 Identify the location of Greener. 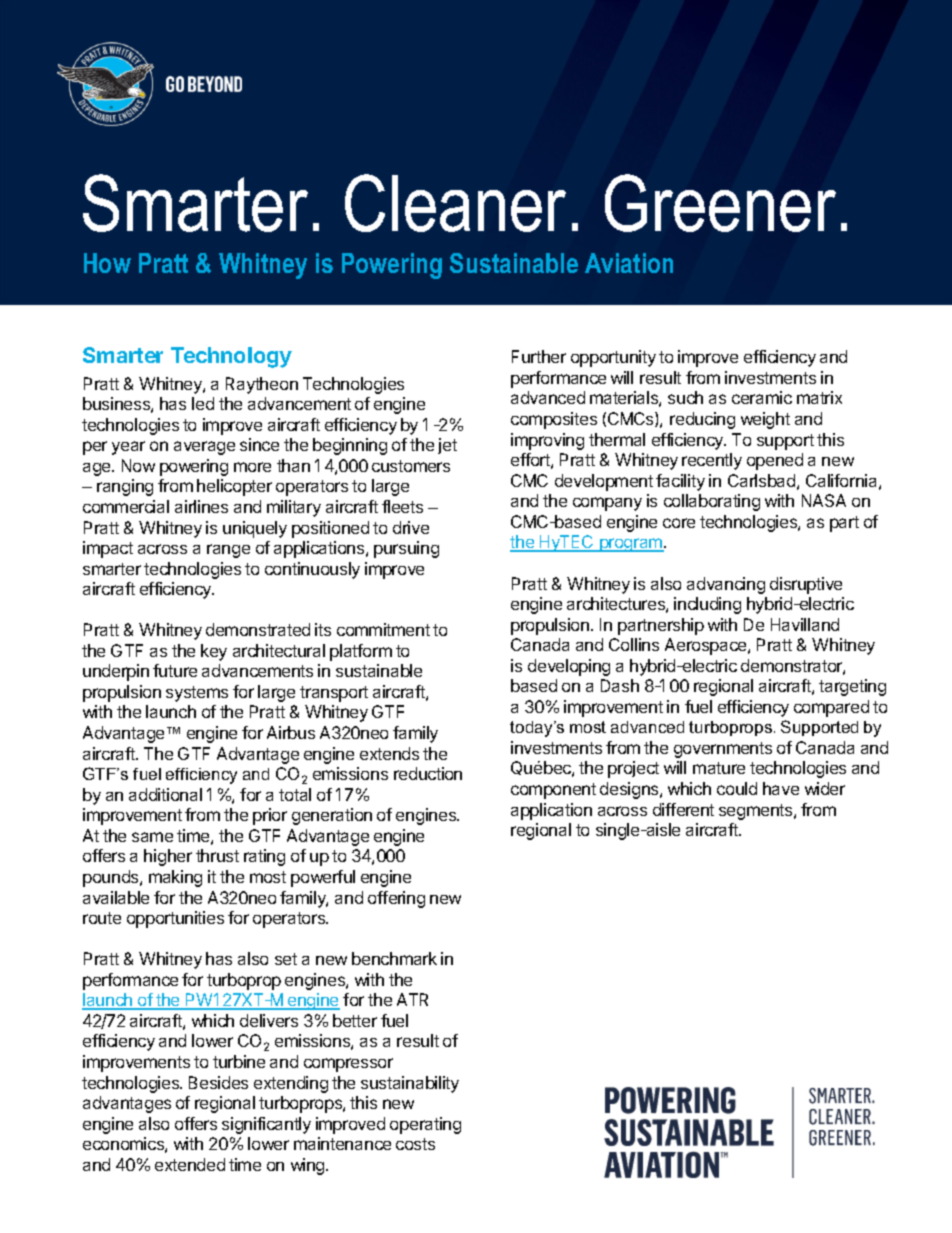
(720, 203).
